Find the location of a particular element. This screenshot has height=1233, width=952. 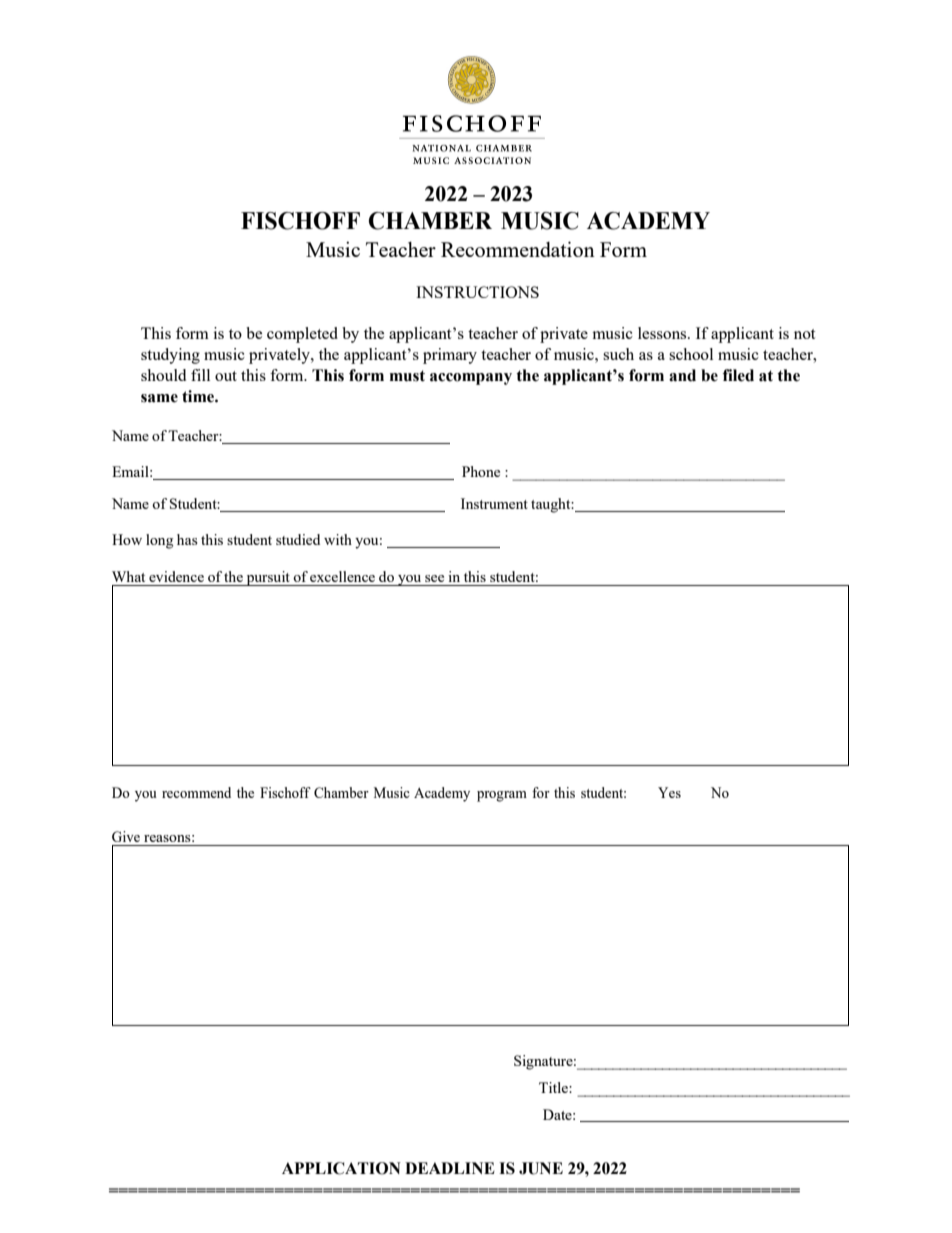

studying is located at coordinates (170, 356).
